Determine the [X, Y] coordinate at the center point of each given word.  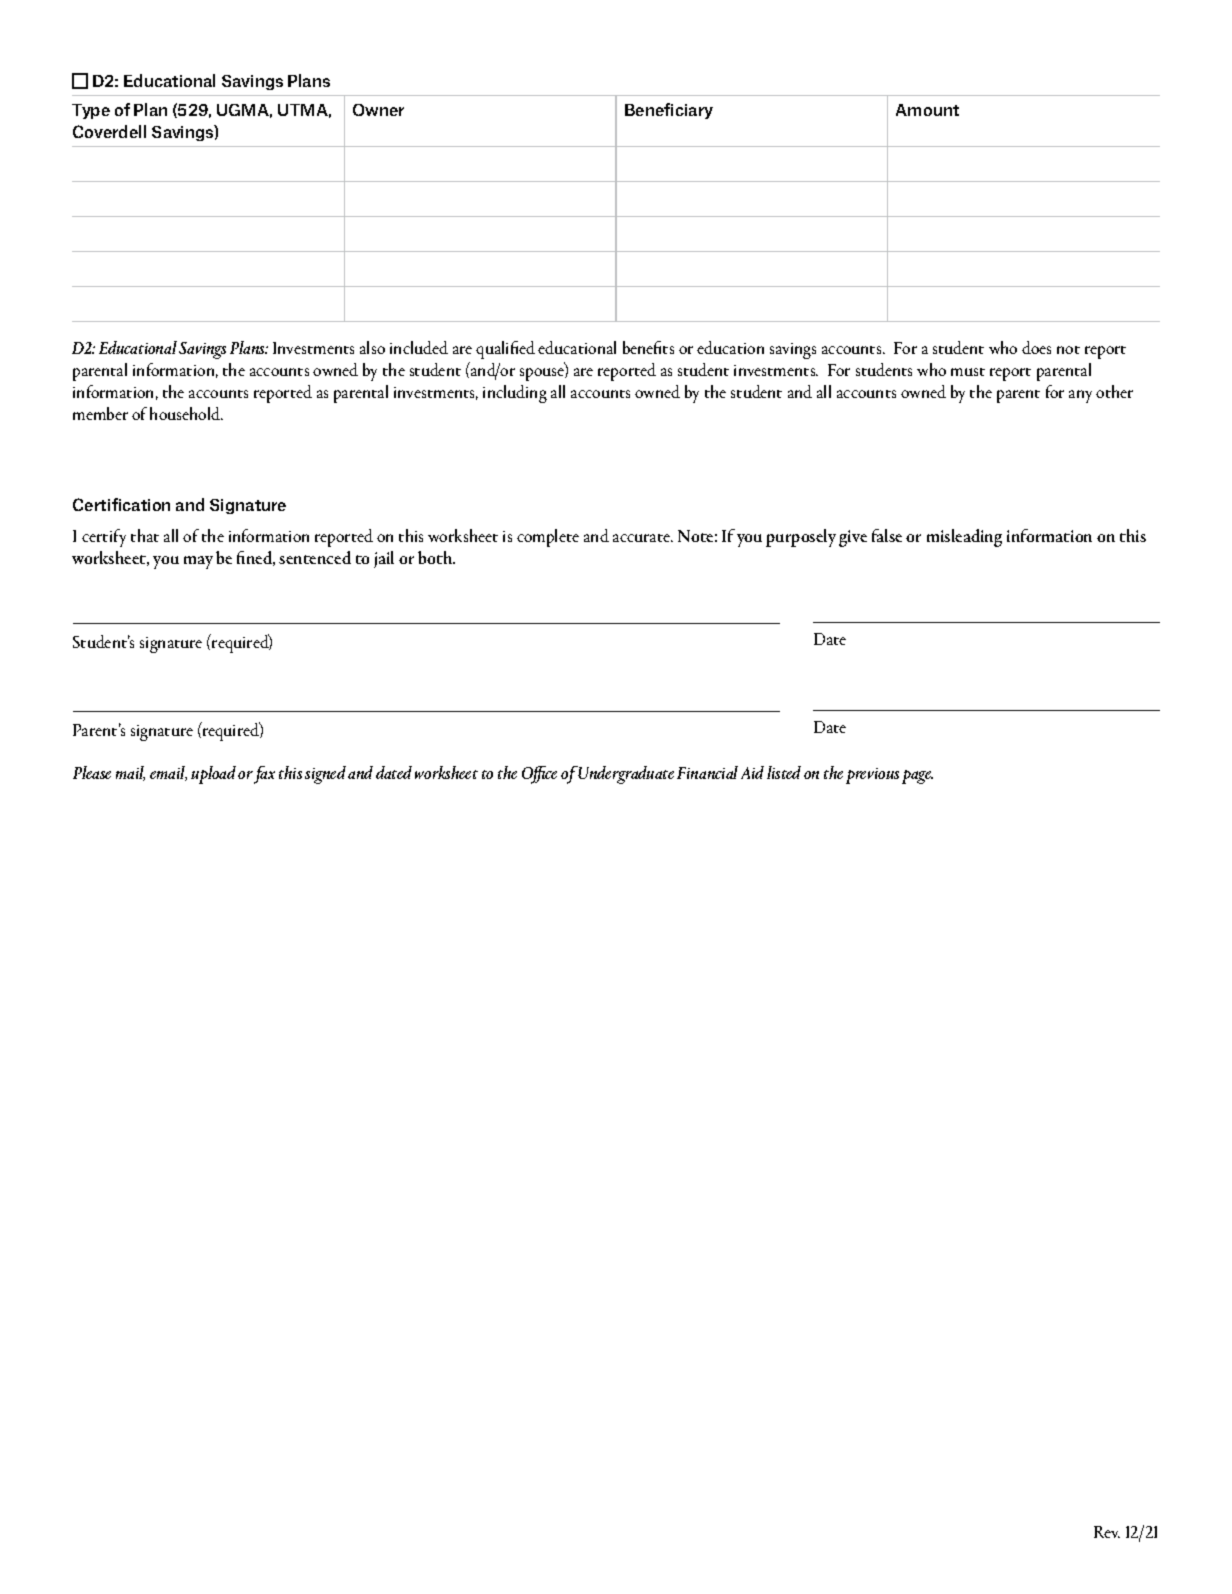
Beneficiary [669, 111]
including [515, 394]
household [186, 413]
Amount [927, 110]
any [1080, 396]
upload [213, 775]
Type [91, 111]
